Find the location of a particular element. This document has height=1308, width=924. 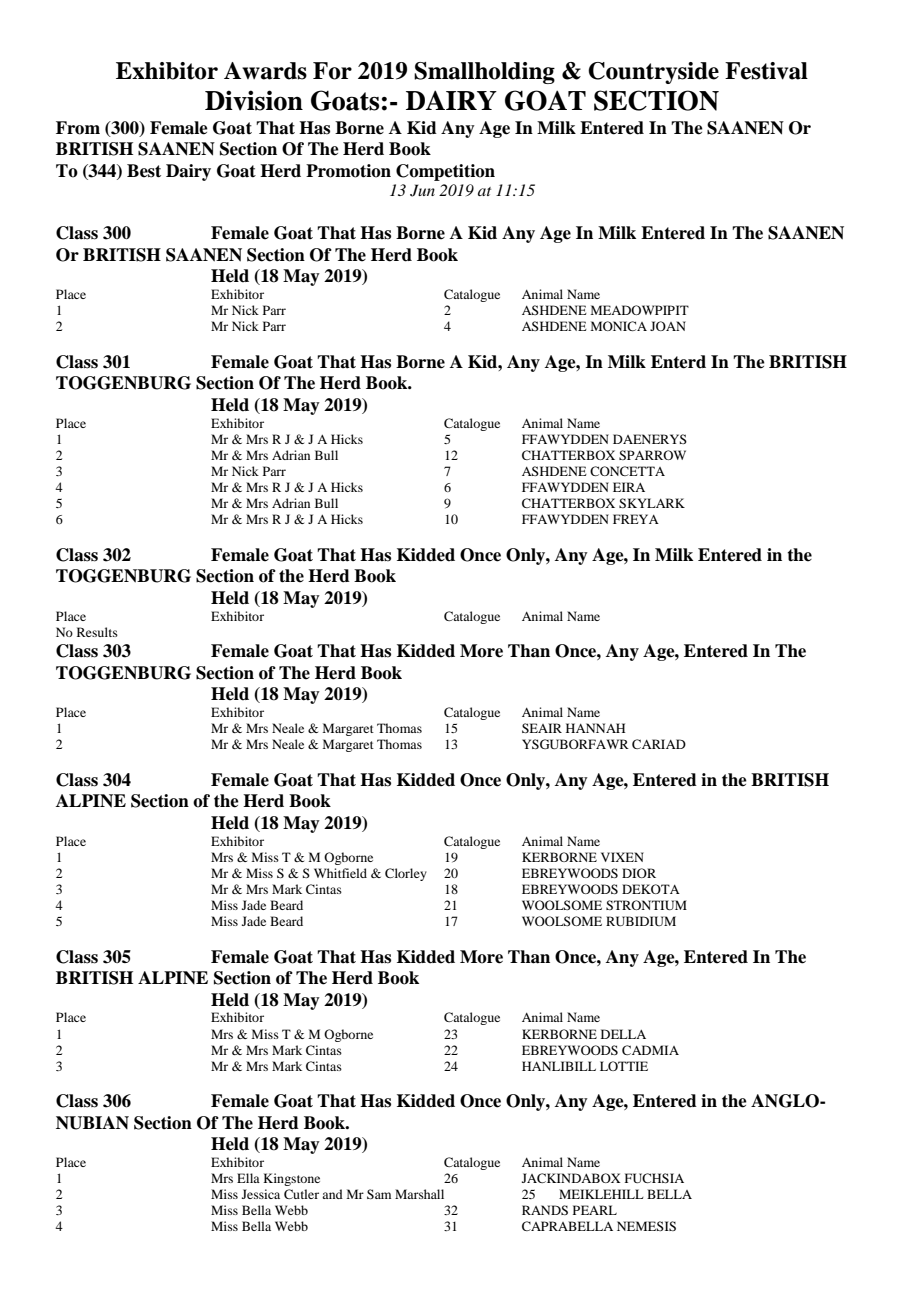

DIOR is located at coordinates (639, 873).
